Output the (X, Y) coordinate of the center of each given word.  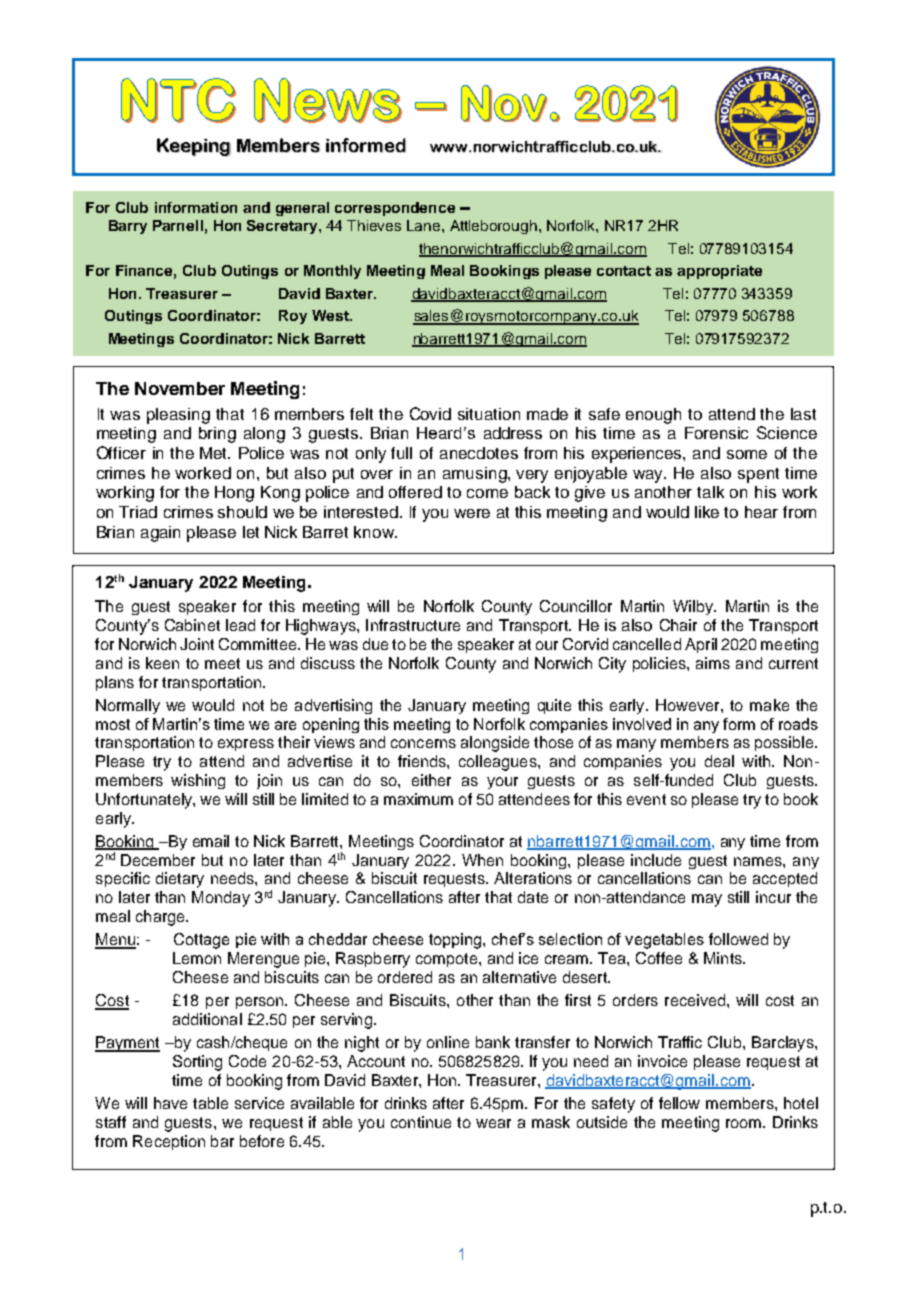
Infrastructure (413, 625)
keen (162, 663)
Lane (425, 225)
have (170, 1103)
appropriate (719, 272)
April (701, 645)
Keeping (194, 147)
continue (421, 1122)
